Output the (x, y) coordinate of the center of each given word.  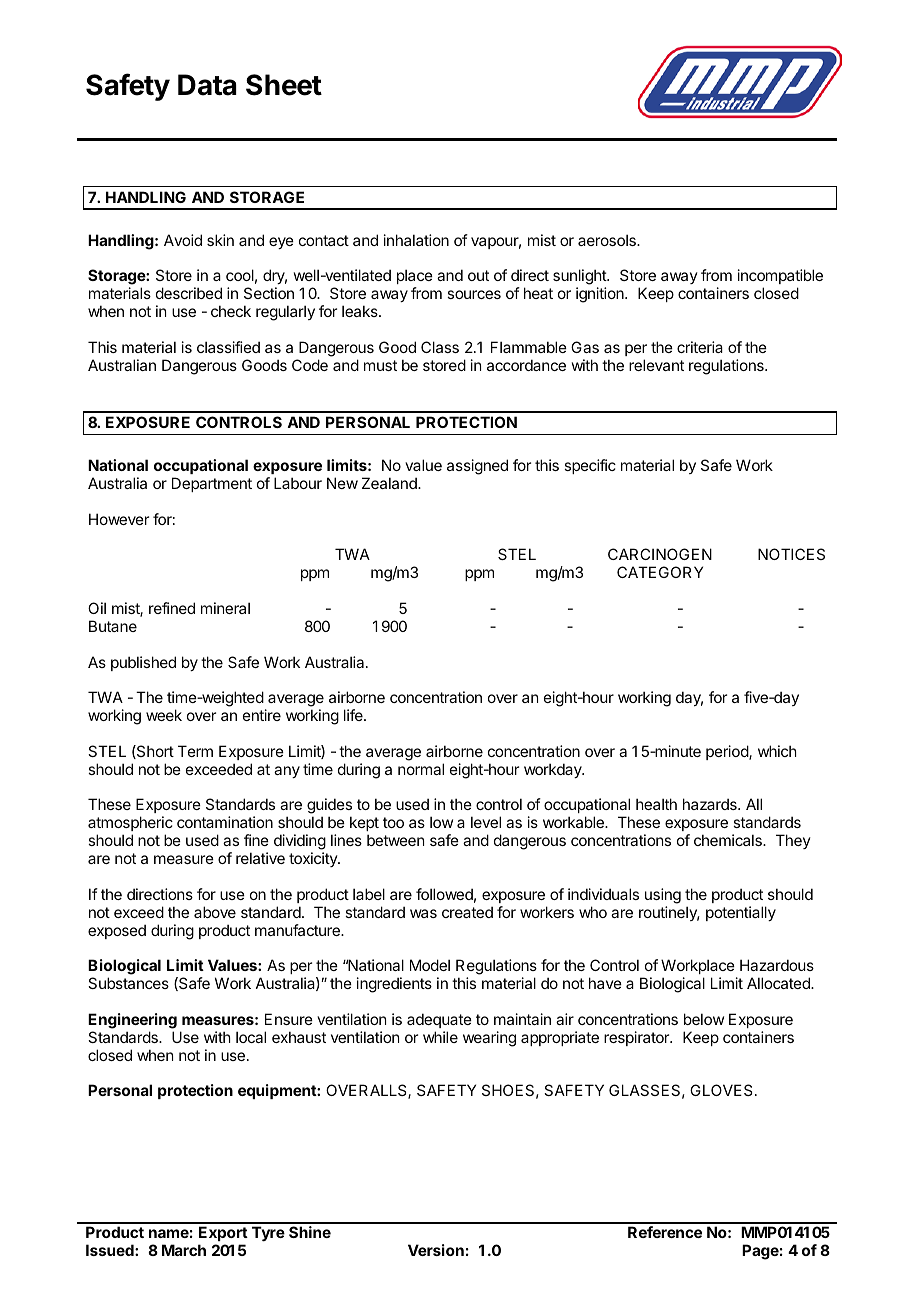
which (777, 751)
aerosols (608, 240)
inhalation (416, 240)
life (354, 715)
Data (207, 85)
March (184, 1250)
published (143, 663)
